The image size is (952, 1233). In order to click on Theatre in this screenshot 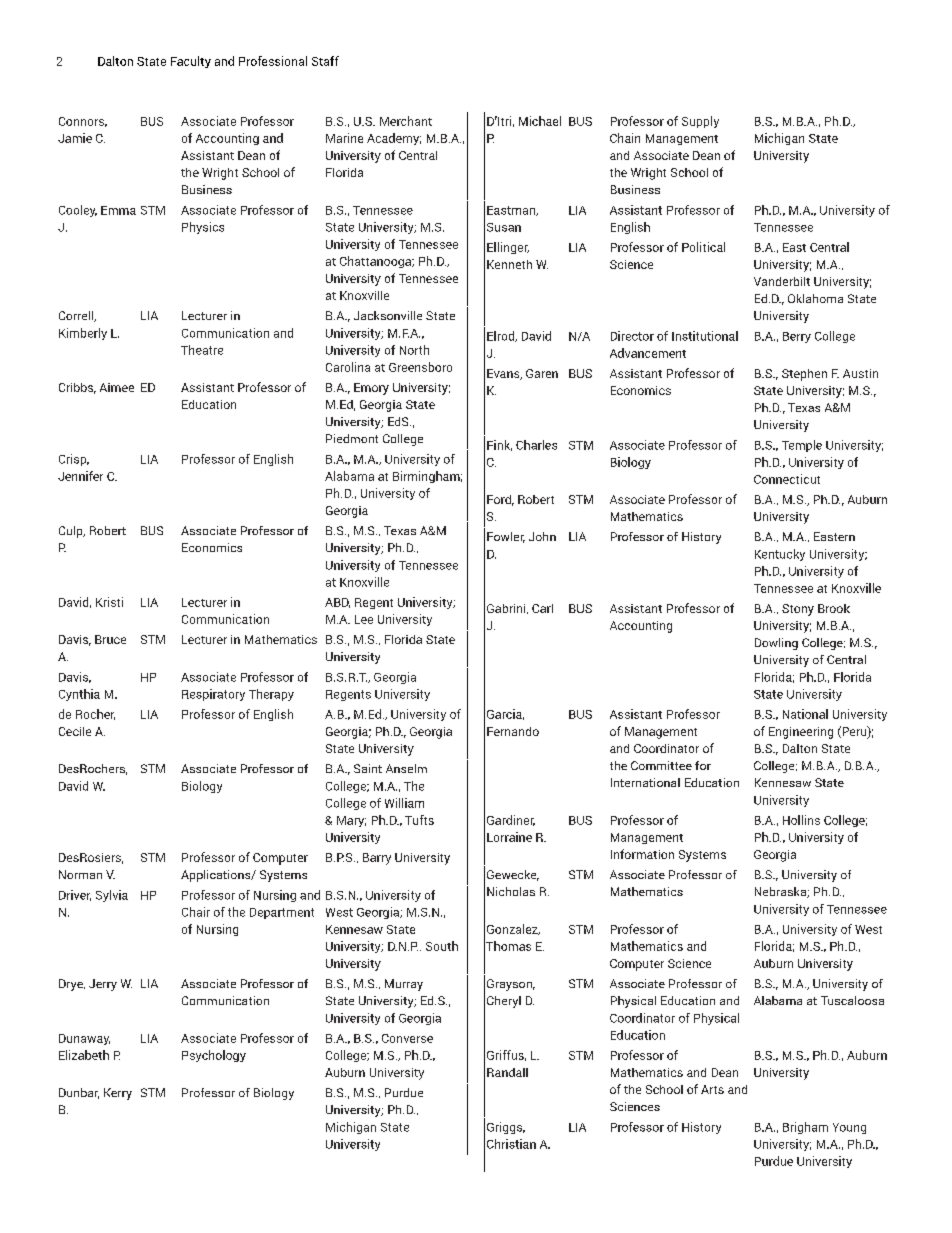, I will do `click(202, 350)`.
